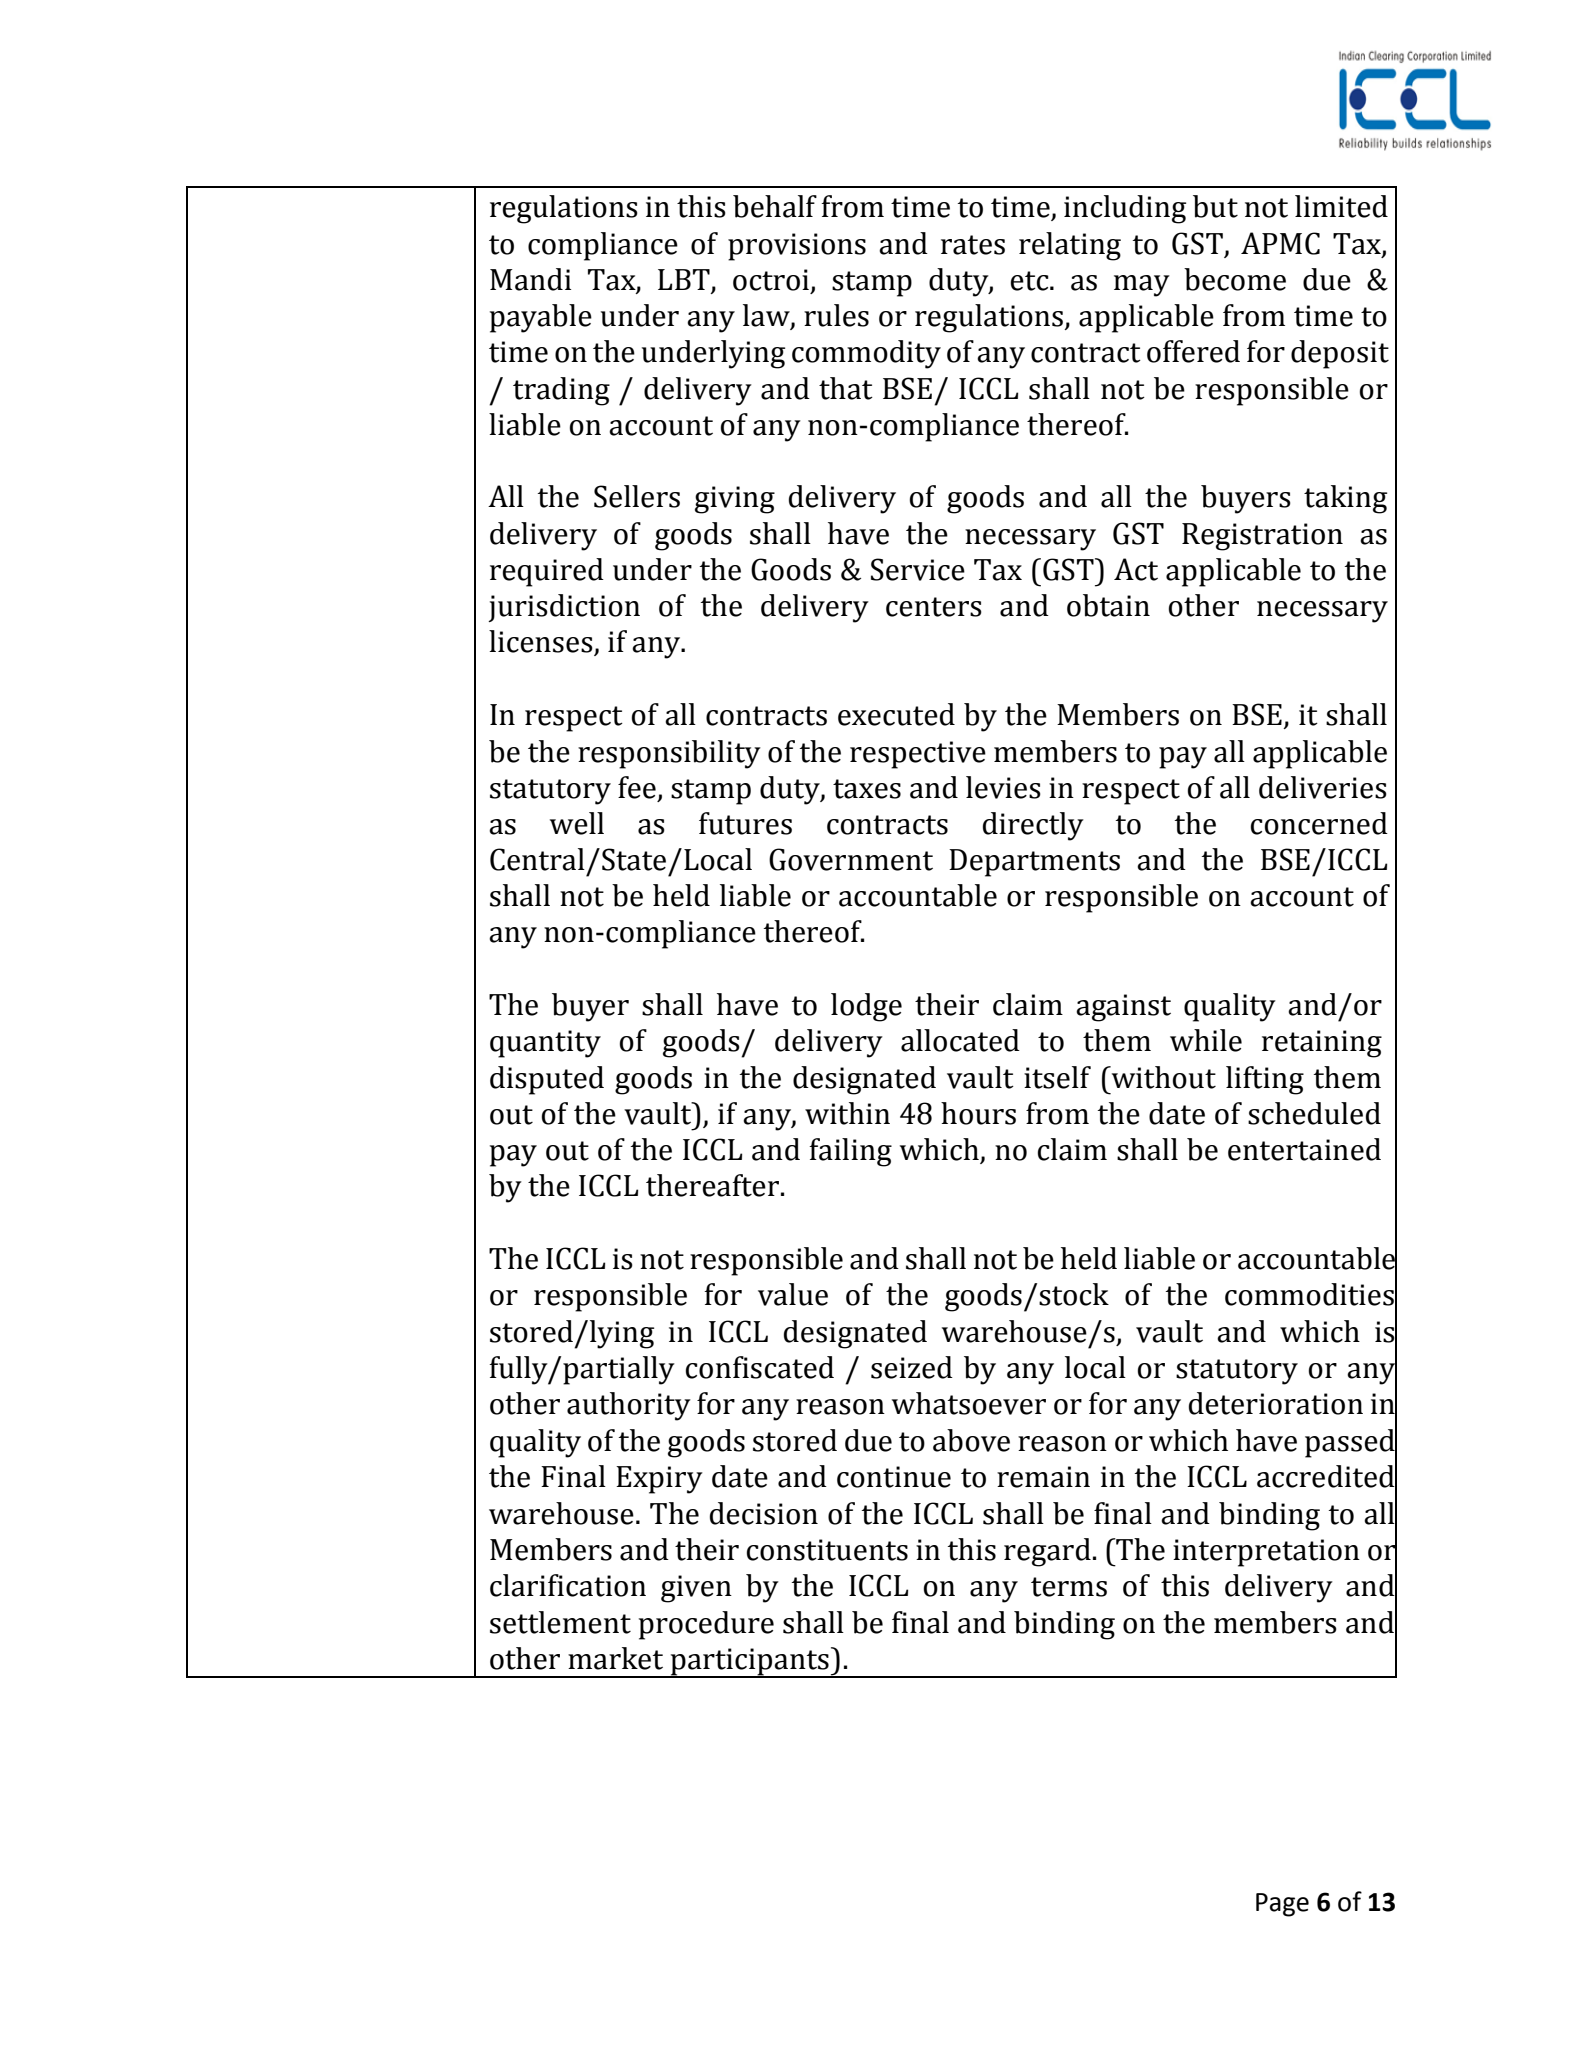 The width and height of the screenshot is (1582, 2047). Describe the element at coordinates (541, 318) in the screenshot. I see `payable` at that location.
